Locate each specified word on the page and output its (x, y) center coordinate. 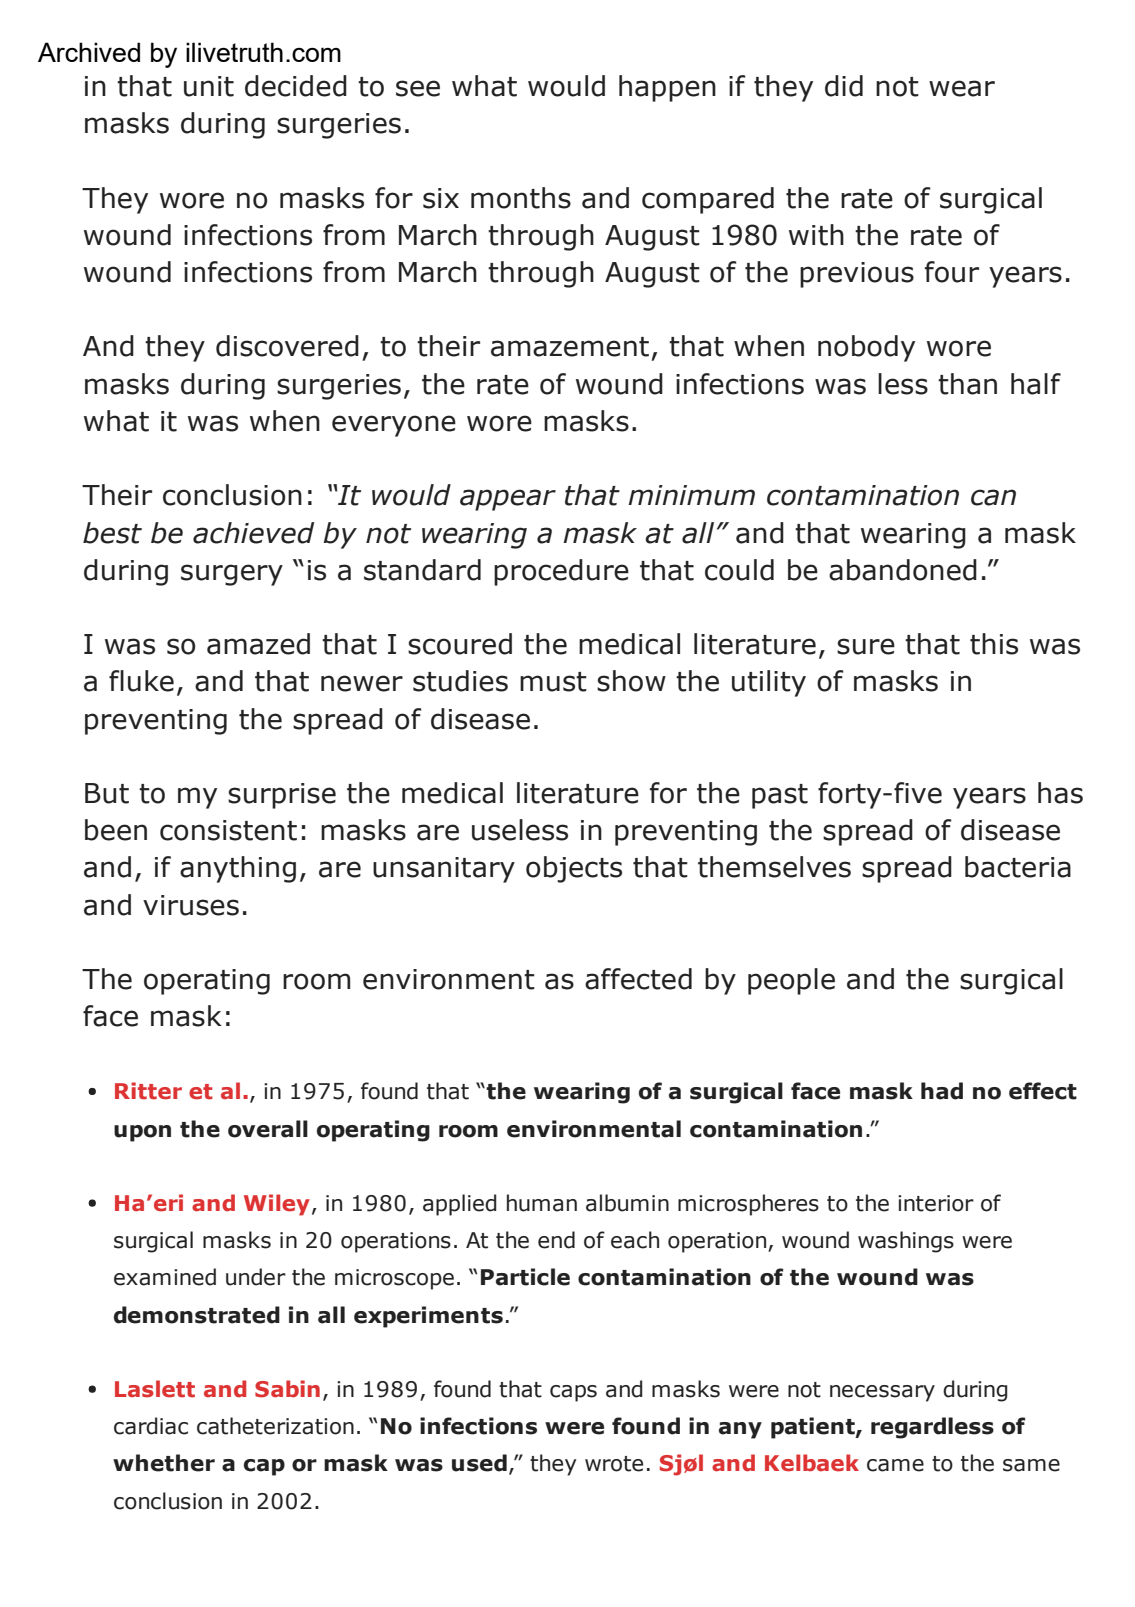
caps (573, 1393)
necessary (882, 1393)
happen (667, 88)
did (844, 86)
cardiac (151, 1426)
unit (209, 86)
